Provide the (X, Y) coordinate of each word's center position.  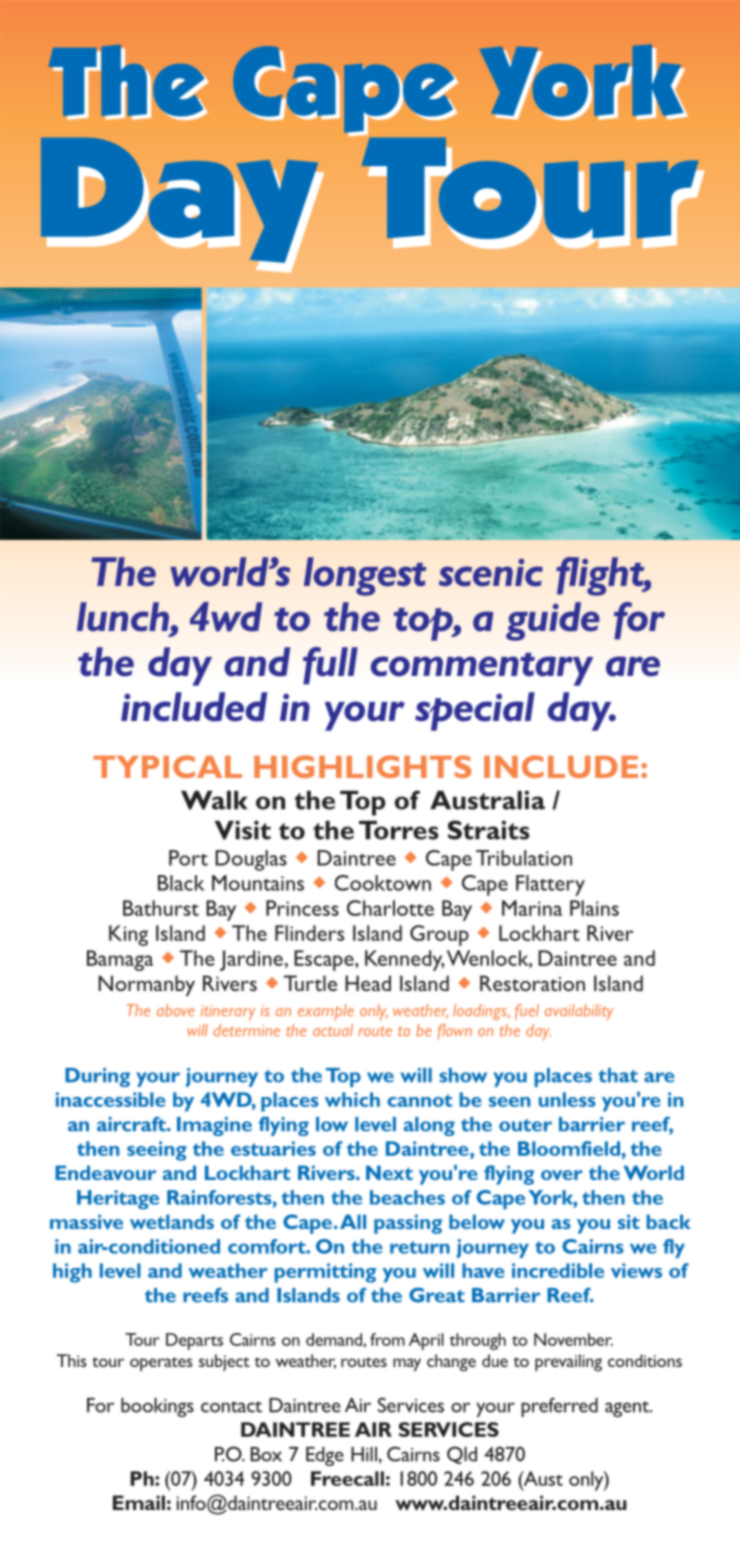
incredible (558, 1270)
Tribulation (524, 858)
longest (365, 576)
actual (333, 1030)
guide (553, 621)
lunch (124, 617)
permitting (325, 1273)
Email (139, 1502)
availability (579, 1012)
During (97, 1077)
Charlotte (390, 908)
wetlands (172, 1221)
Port (188, 858)
